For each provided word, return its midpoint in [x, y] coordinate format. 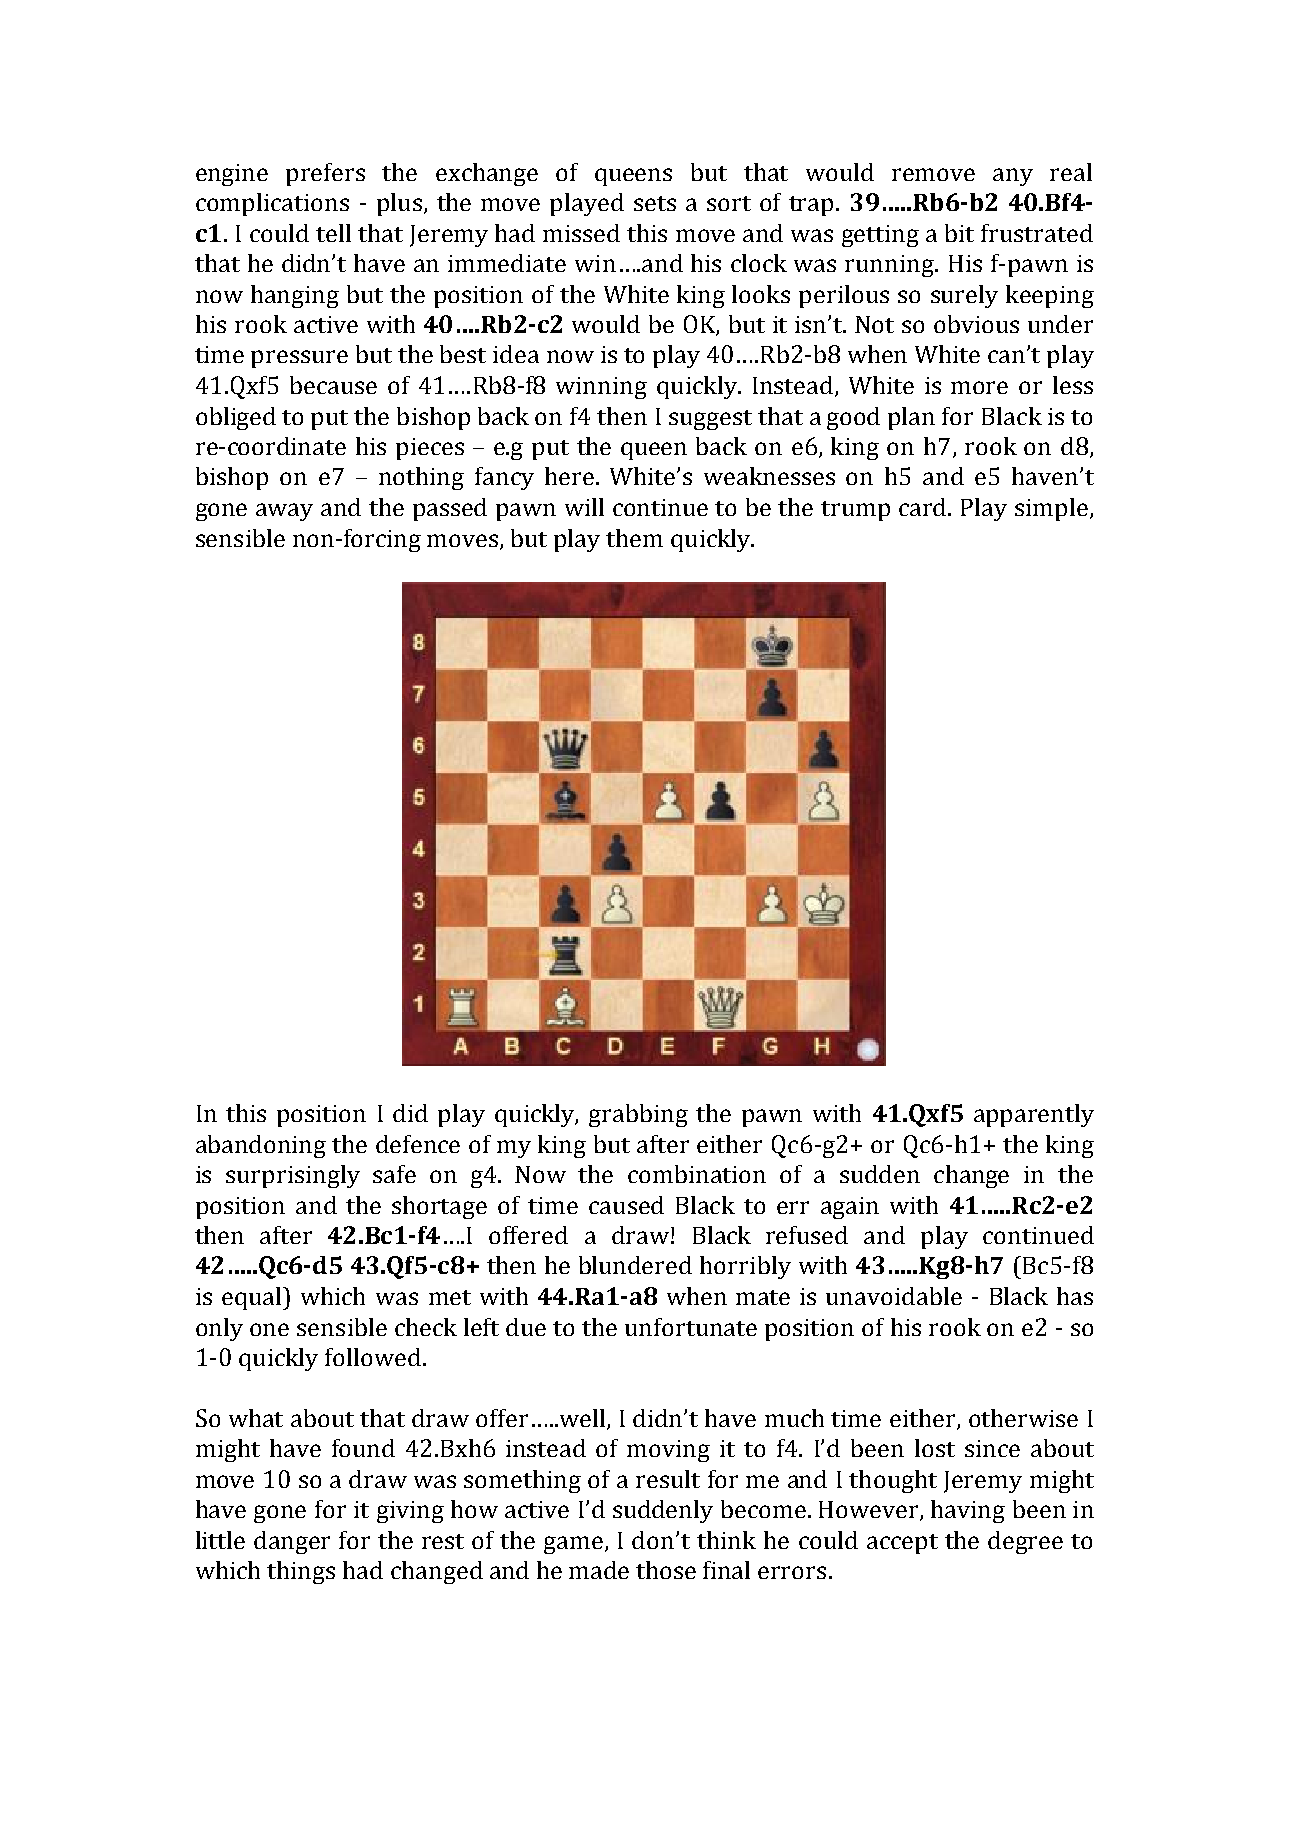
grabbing [638, 1115]
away [284, 512]
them [634, 538]
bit [959, 233]
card [924, 507]
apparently [1034, 1115]
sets [655, 203]
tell [333, 233]
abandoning [261, 1146]
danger [292, 1542]
